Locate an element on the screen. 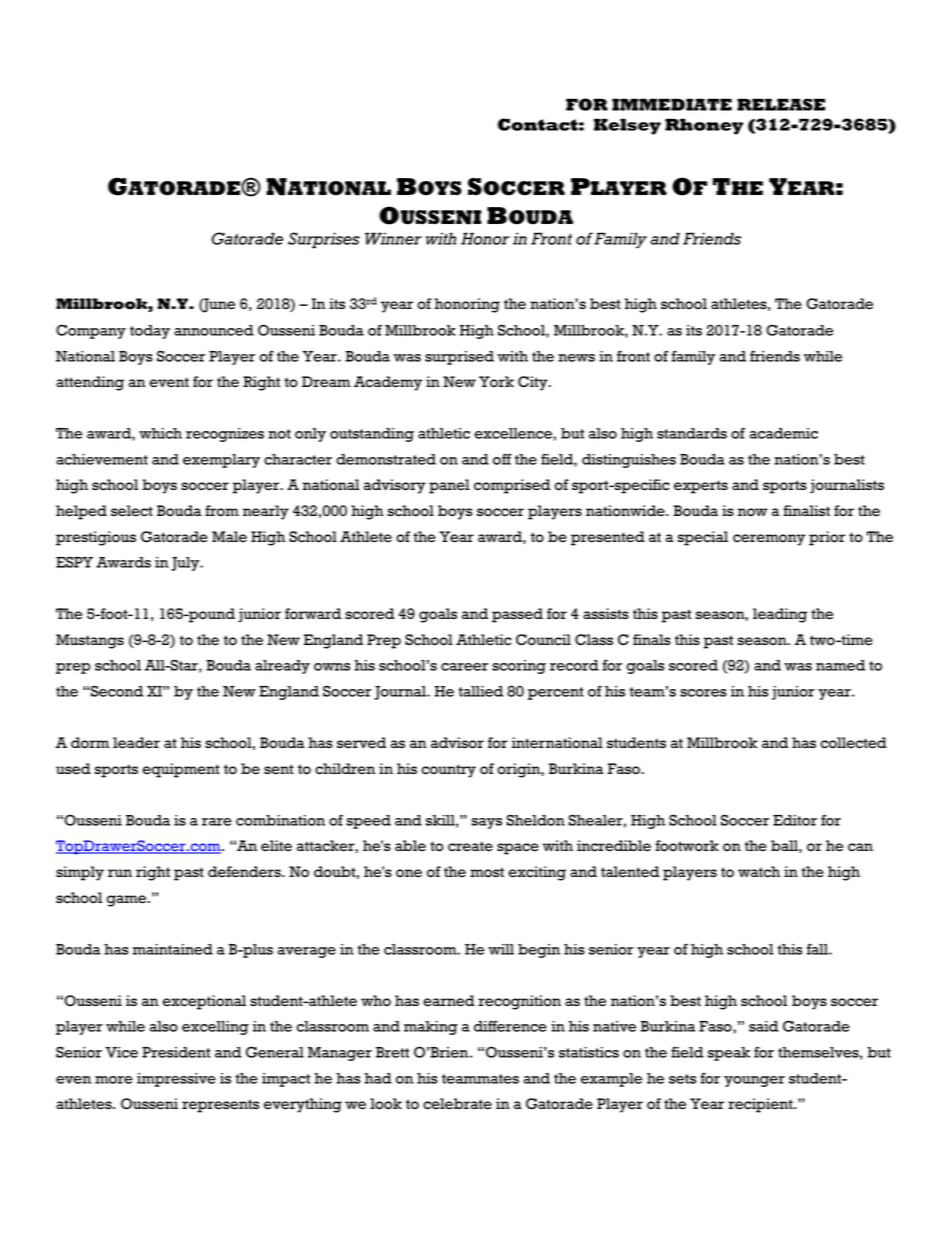 Image resolution: width=952 pixels, height=1233 pixels. impressive is located at coordinates (176, 1080).
